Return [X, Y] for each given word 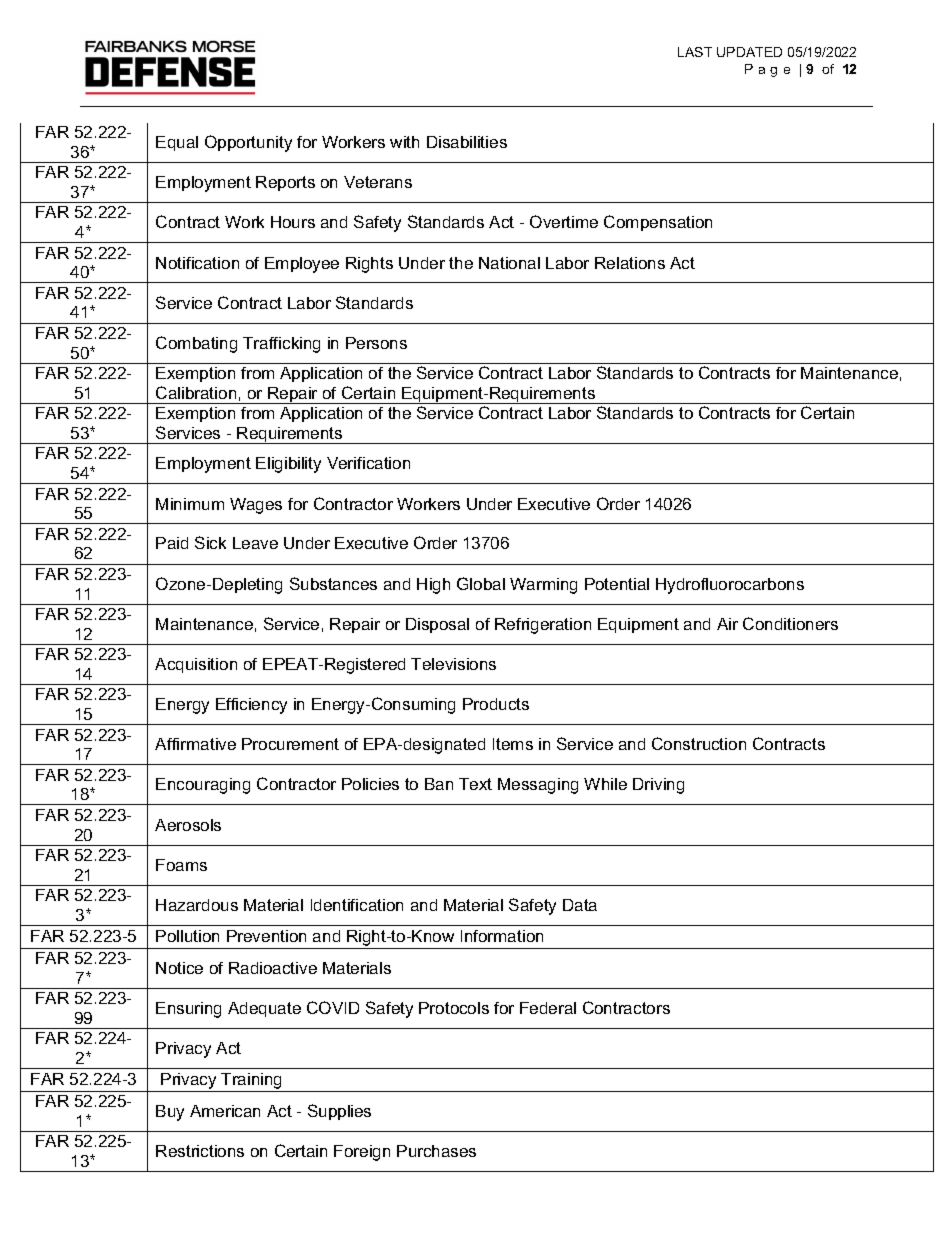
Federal [548, 1008]
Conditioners [790, 623]
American [225, 1111]
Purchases [436, 1151]
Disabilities [467, 142]
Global [481, 583]
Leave [255, 543]
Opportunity [248, 143]
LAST [695, 52]
